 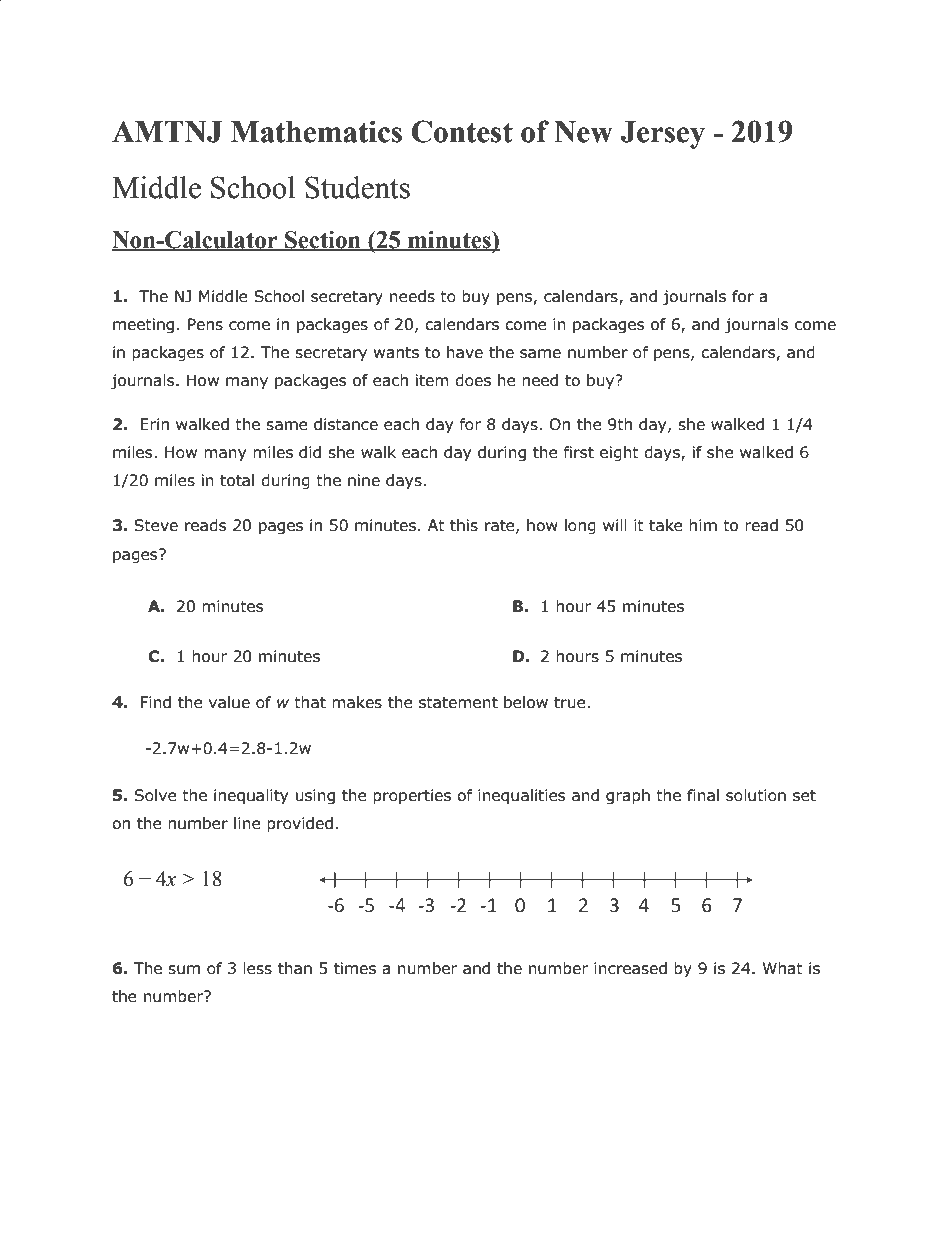 What do you see at coordinates (257, 968) in the screenshot?
I see `less` at bounding box center [257, 968].
